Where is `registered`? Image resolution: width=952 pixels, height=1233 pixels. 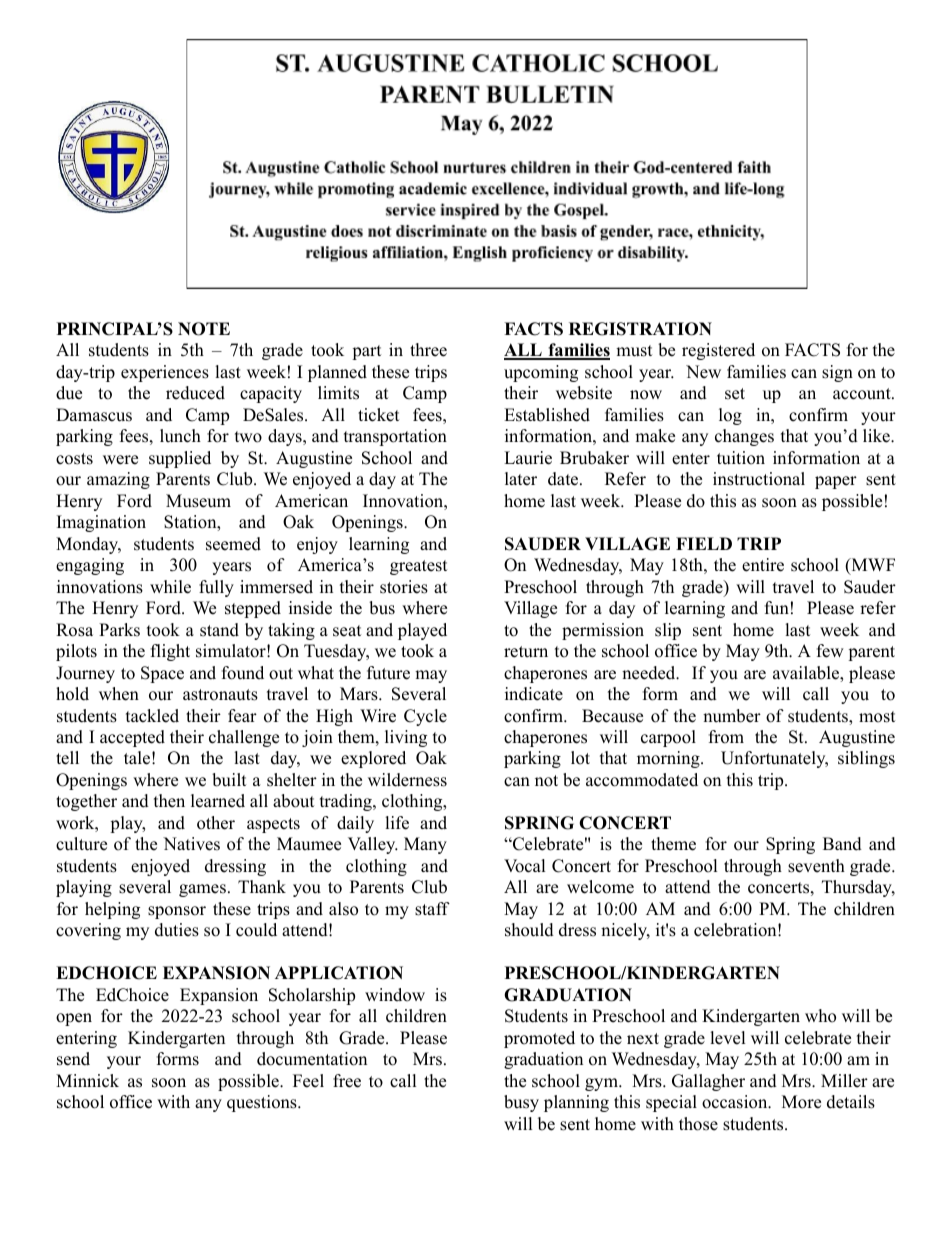 registered is located at coordinates (718, 351).
